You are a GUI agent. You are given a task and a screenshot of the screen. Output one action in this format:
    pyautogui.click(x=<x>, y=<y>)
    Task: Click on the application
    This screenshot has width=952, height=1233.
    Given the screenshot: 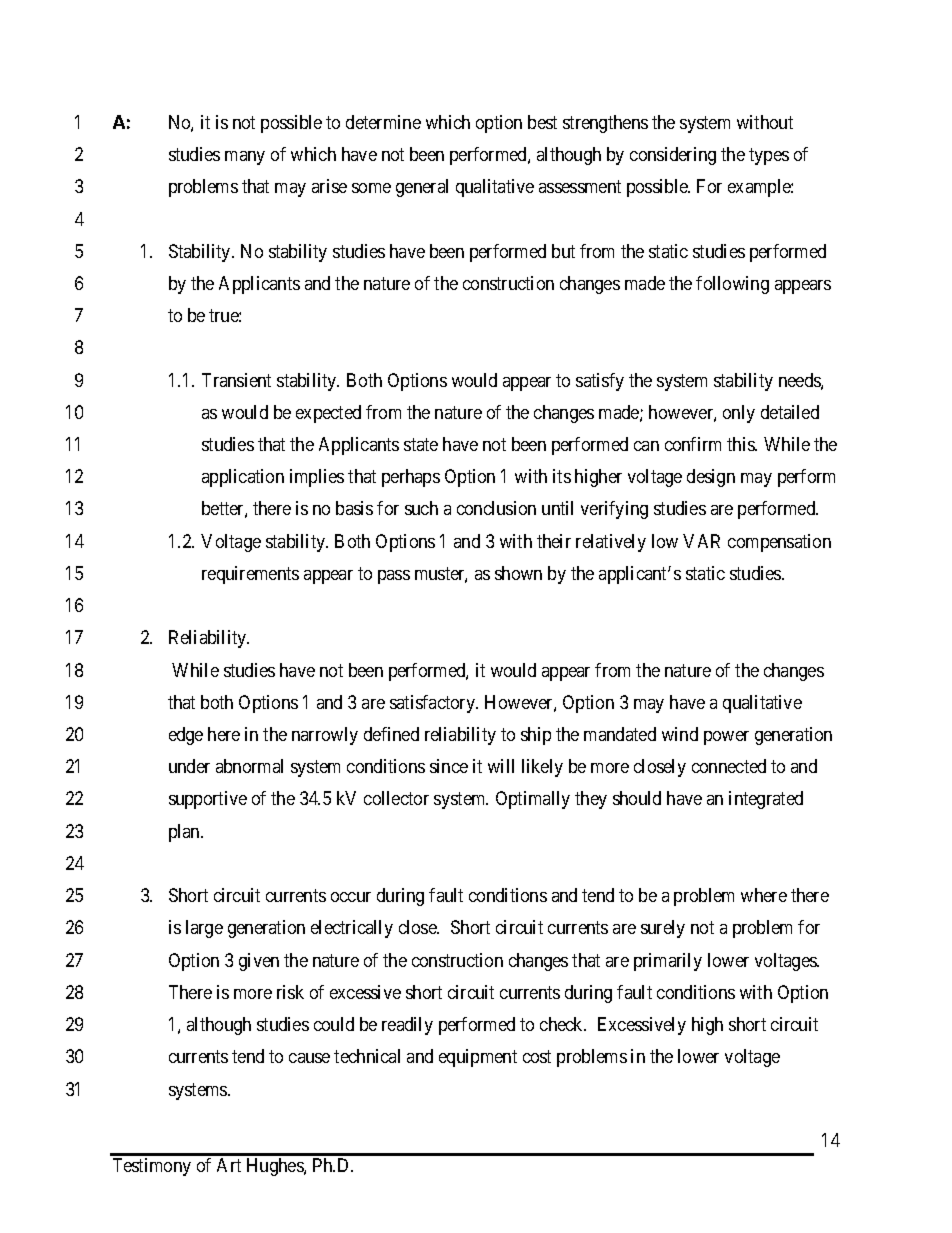 What is the action you would take?
    pyautogui.click(x=243, y=478)
